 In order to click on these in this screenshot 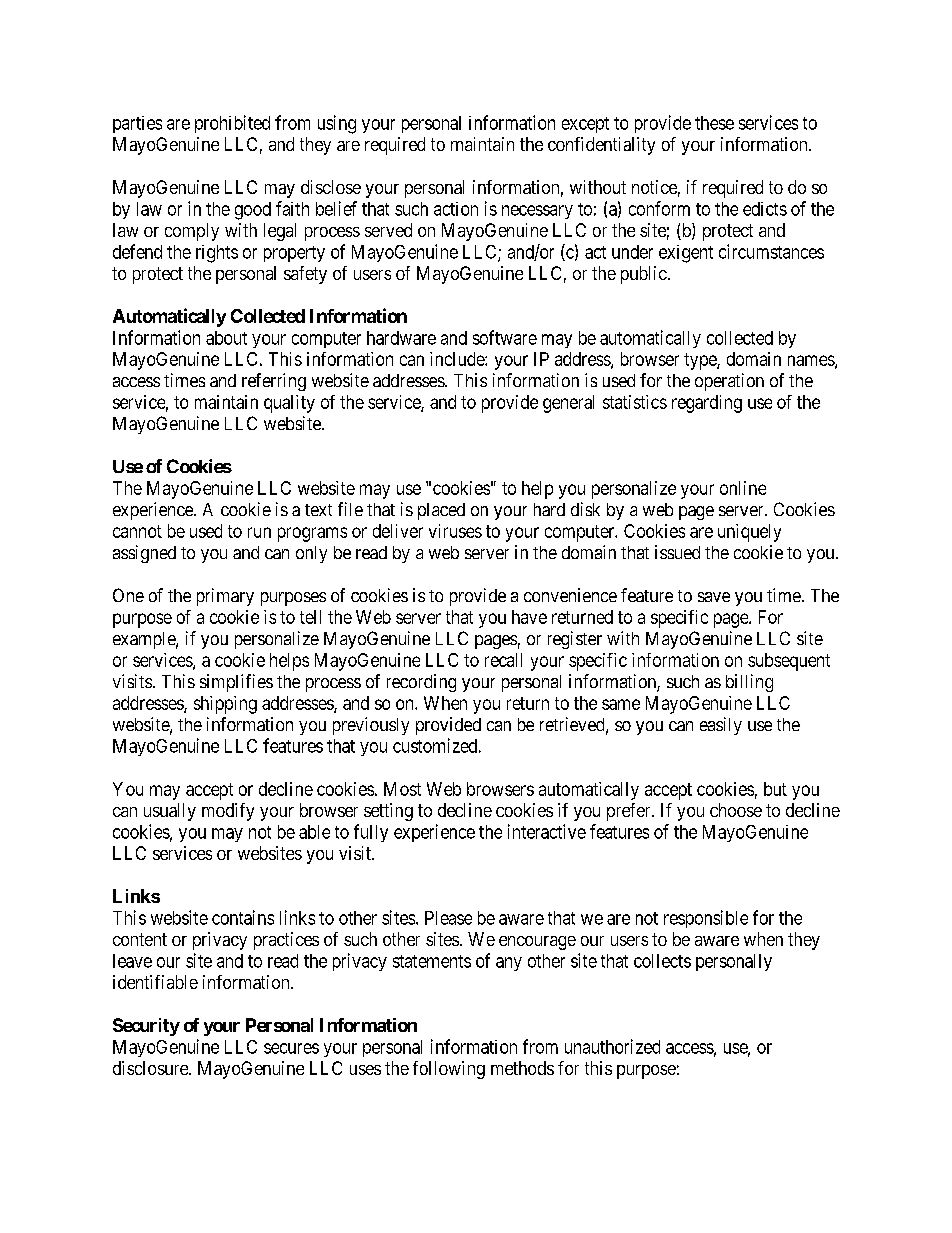, I will do `click(714, 123)`.
